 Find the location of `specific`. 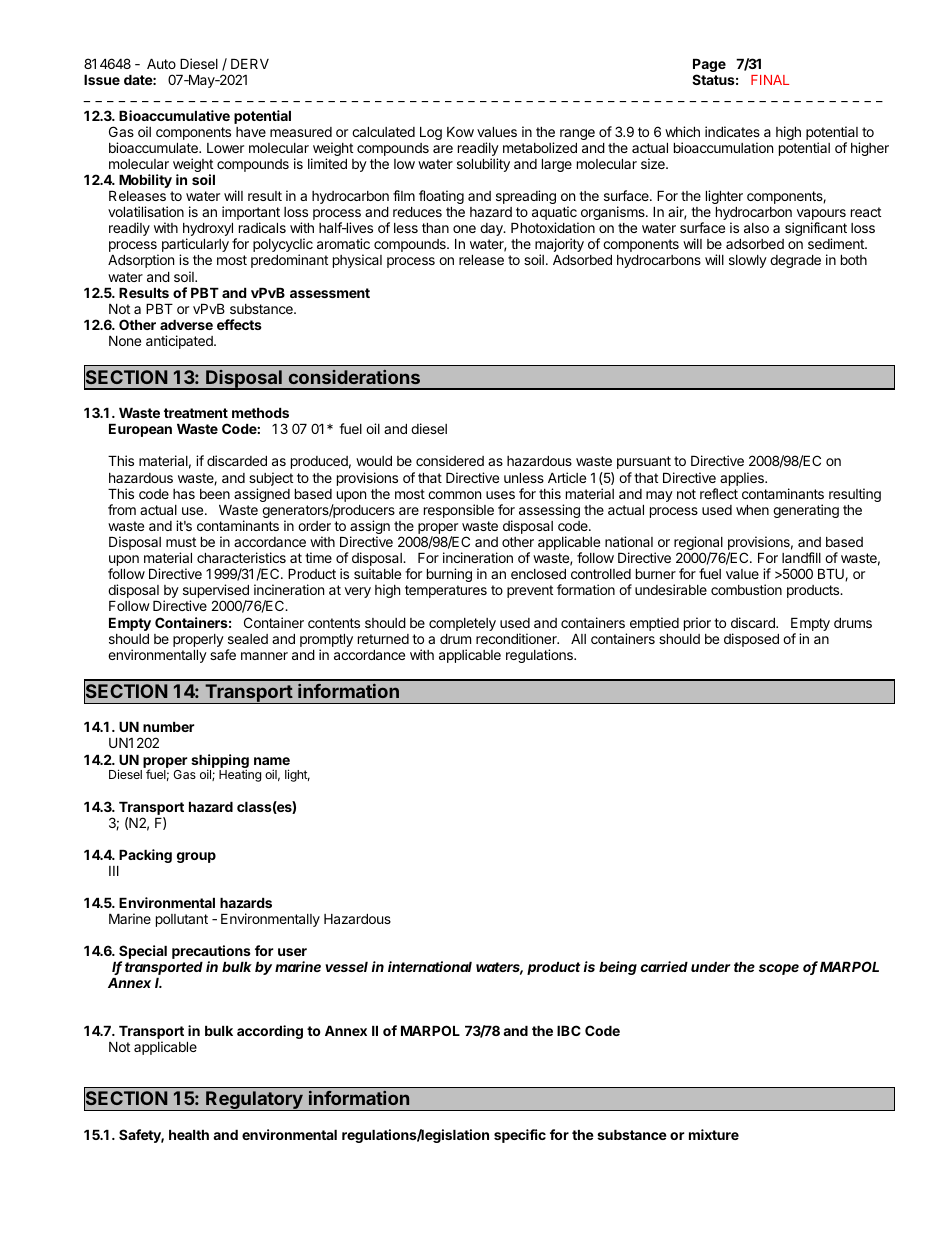

specific is located at coordinates (520, 1136).
